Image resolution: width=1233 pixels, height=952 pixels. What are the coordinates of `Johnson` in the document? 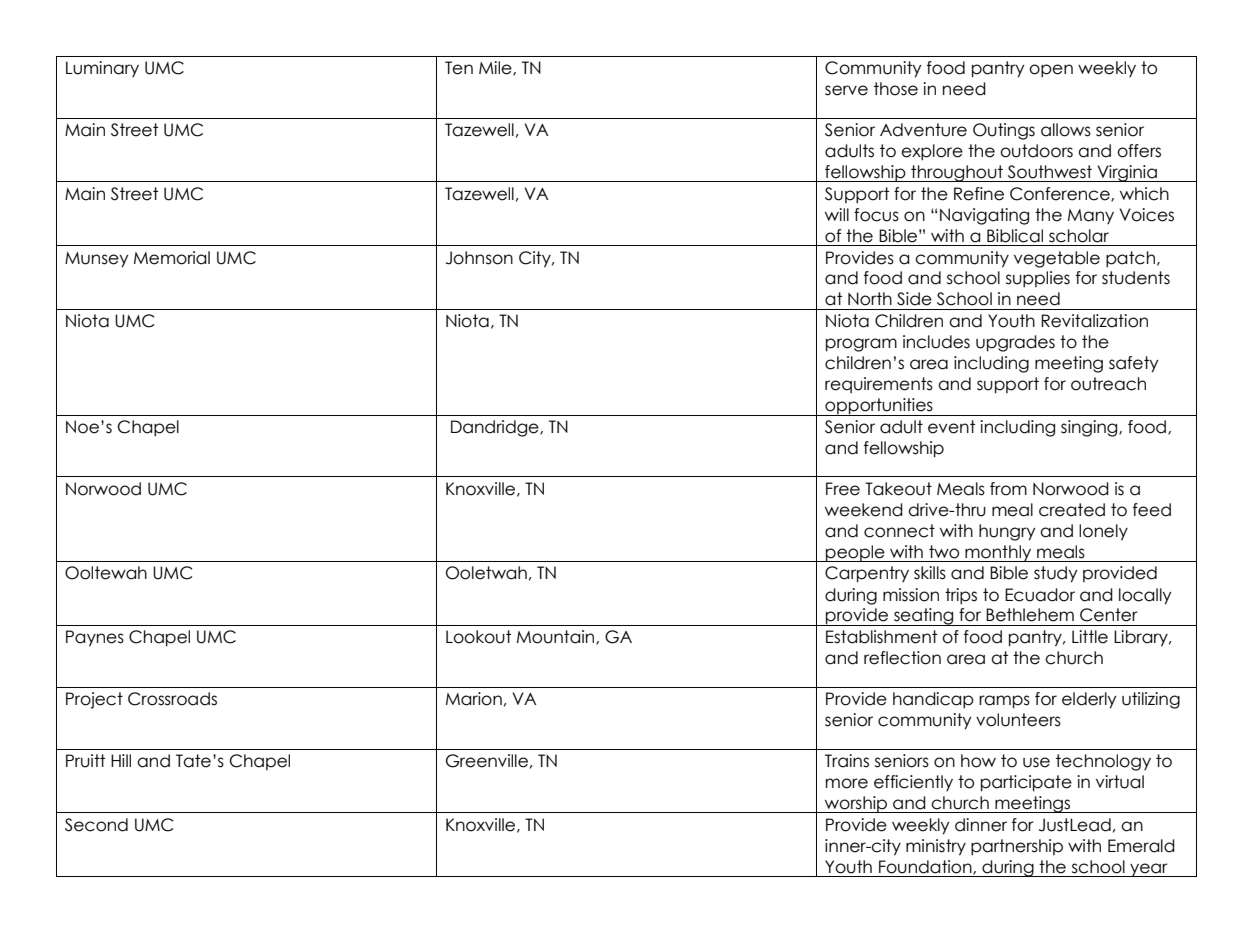 It's located at (479, 258).
